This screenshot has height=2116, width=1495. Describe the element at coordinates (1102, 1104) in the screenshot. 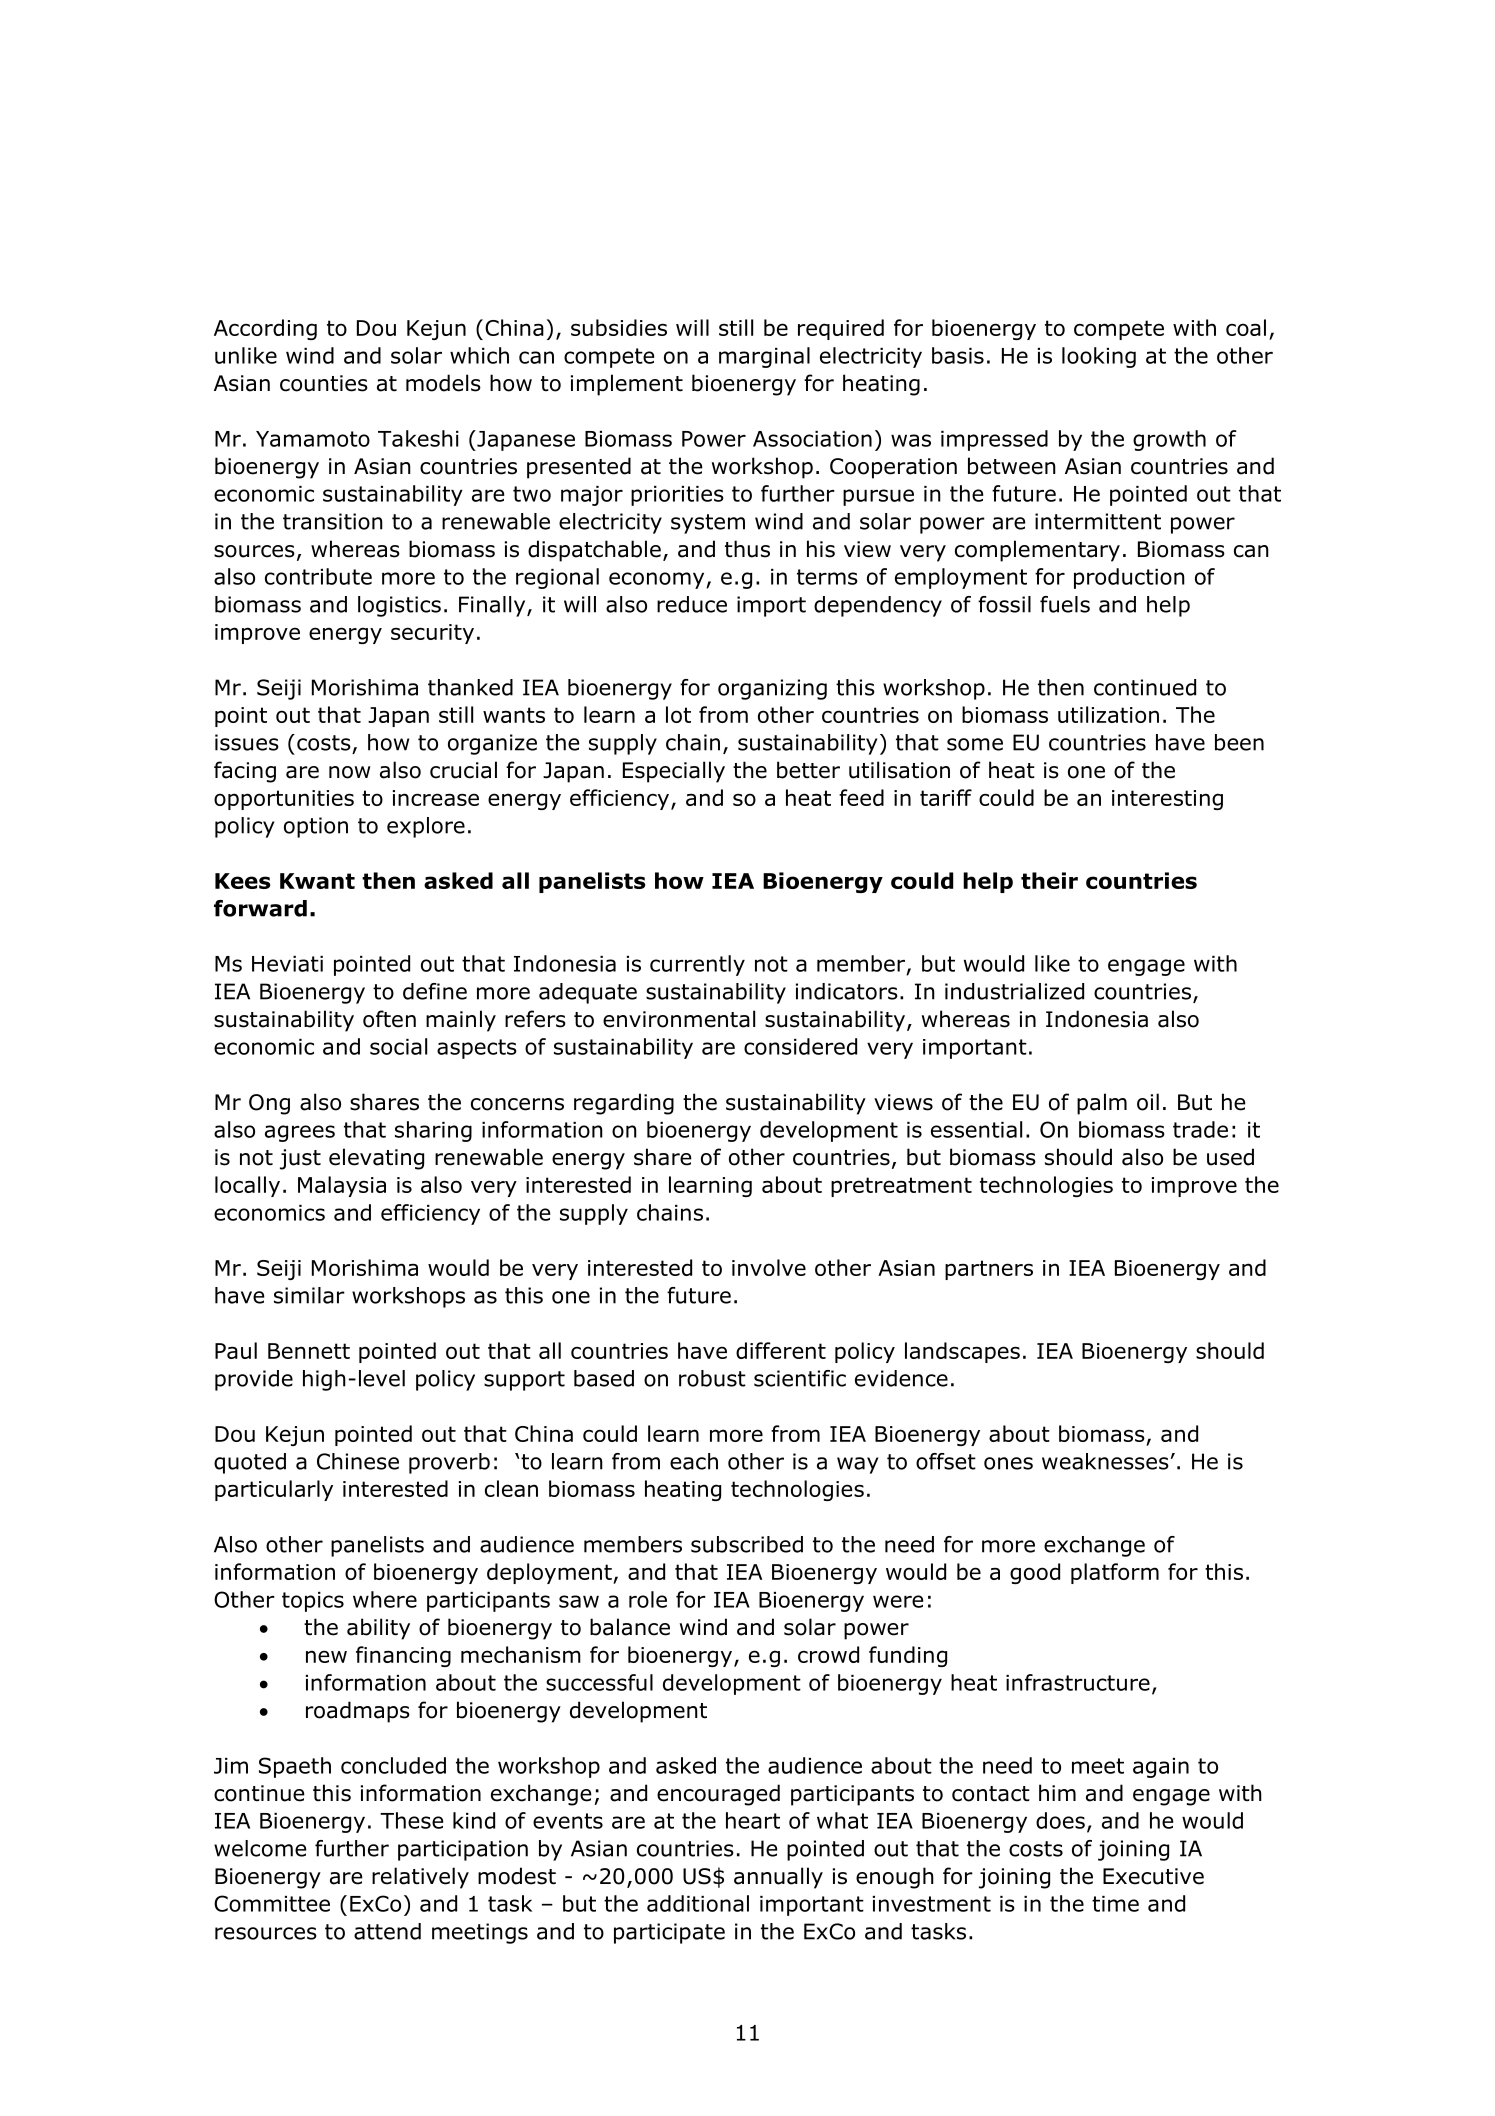

I see `palm` at that location.
